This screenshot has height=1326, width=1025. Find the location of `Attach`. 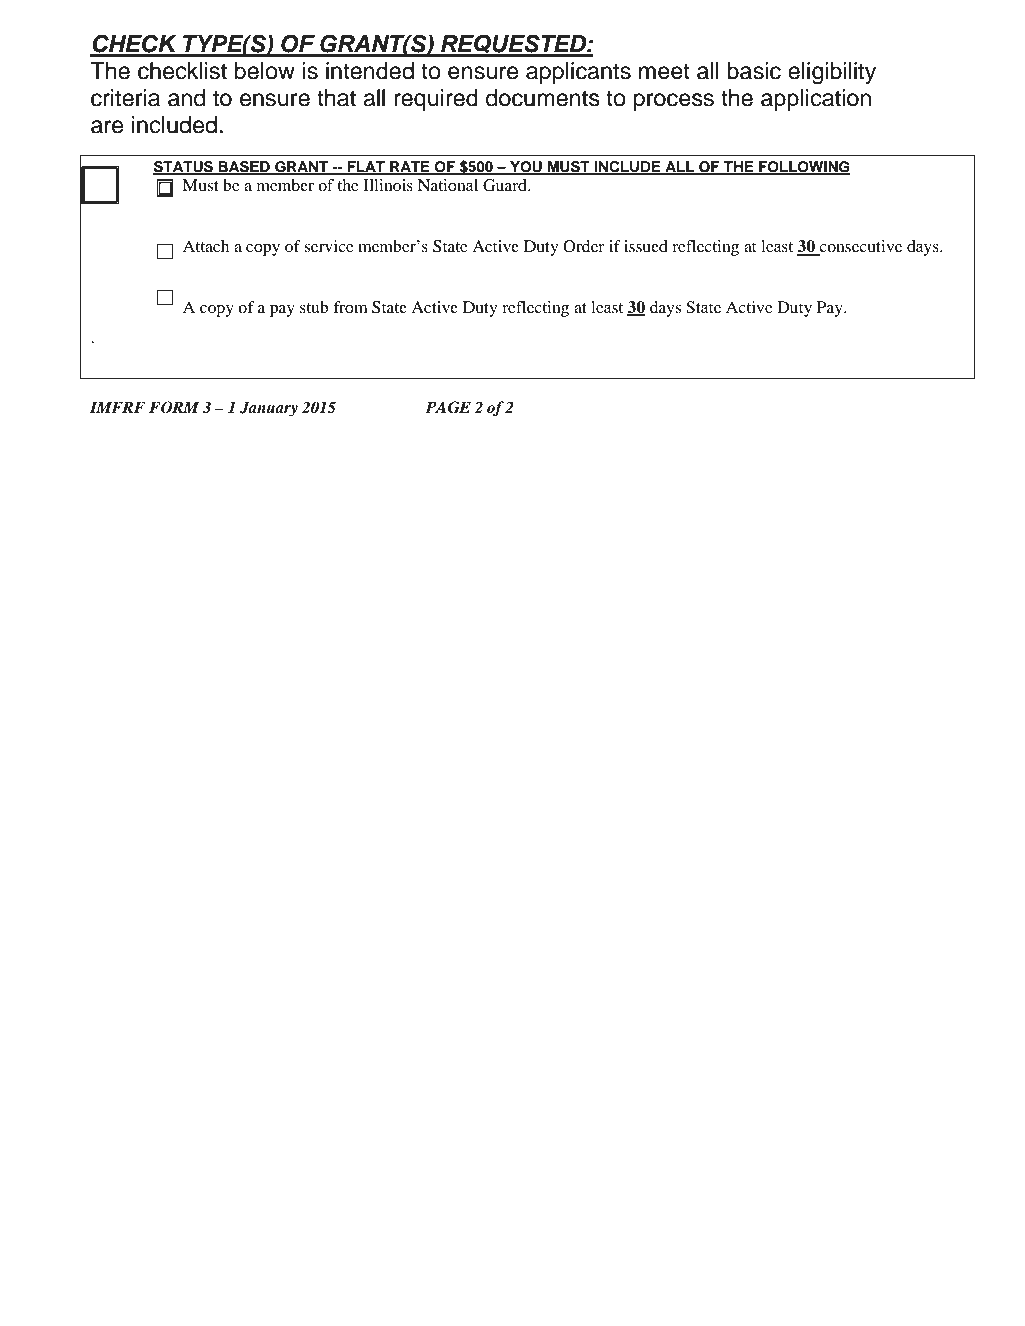

Attach is located at coordinates (206, 246).
